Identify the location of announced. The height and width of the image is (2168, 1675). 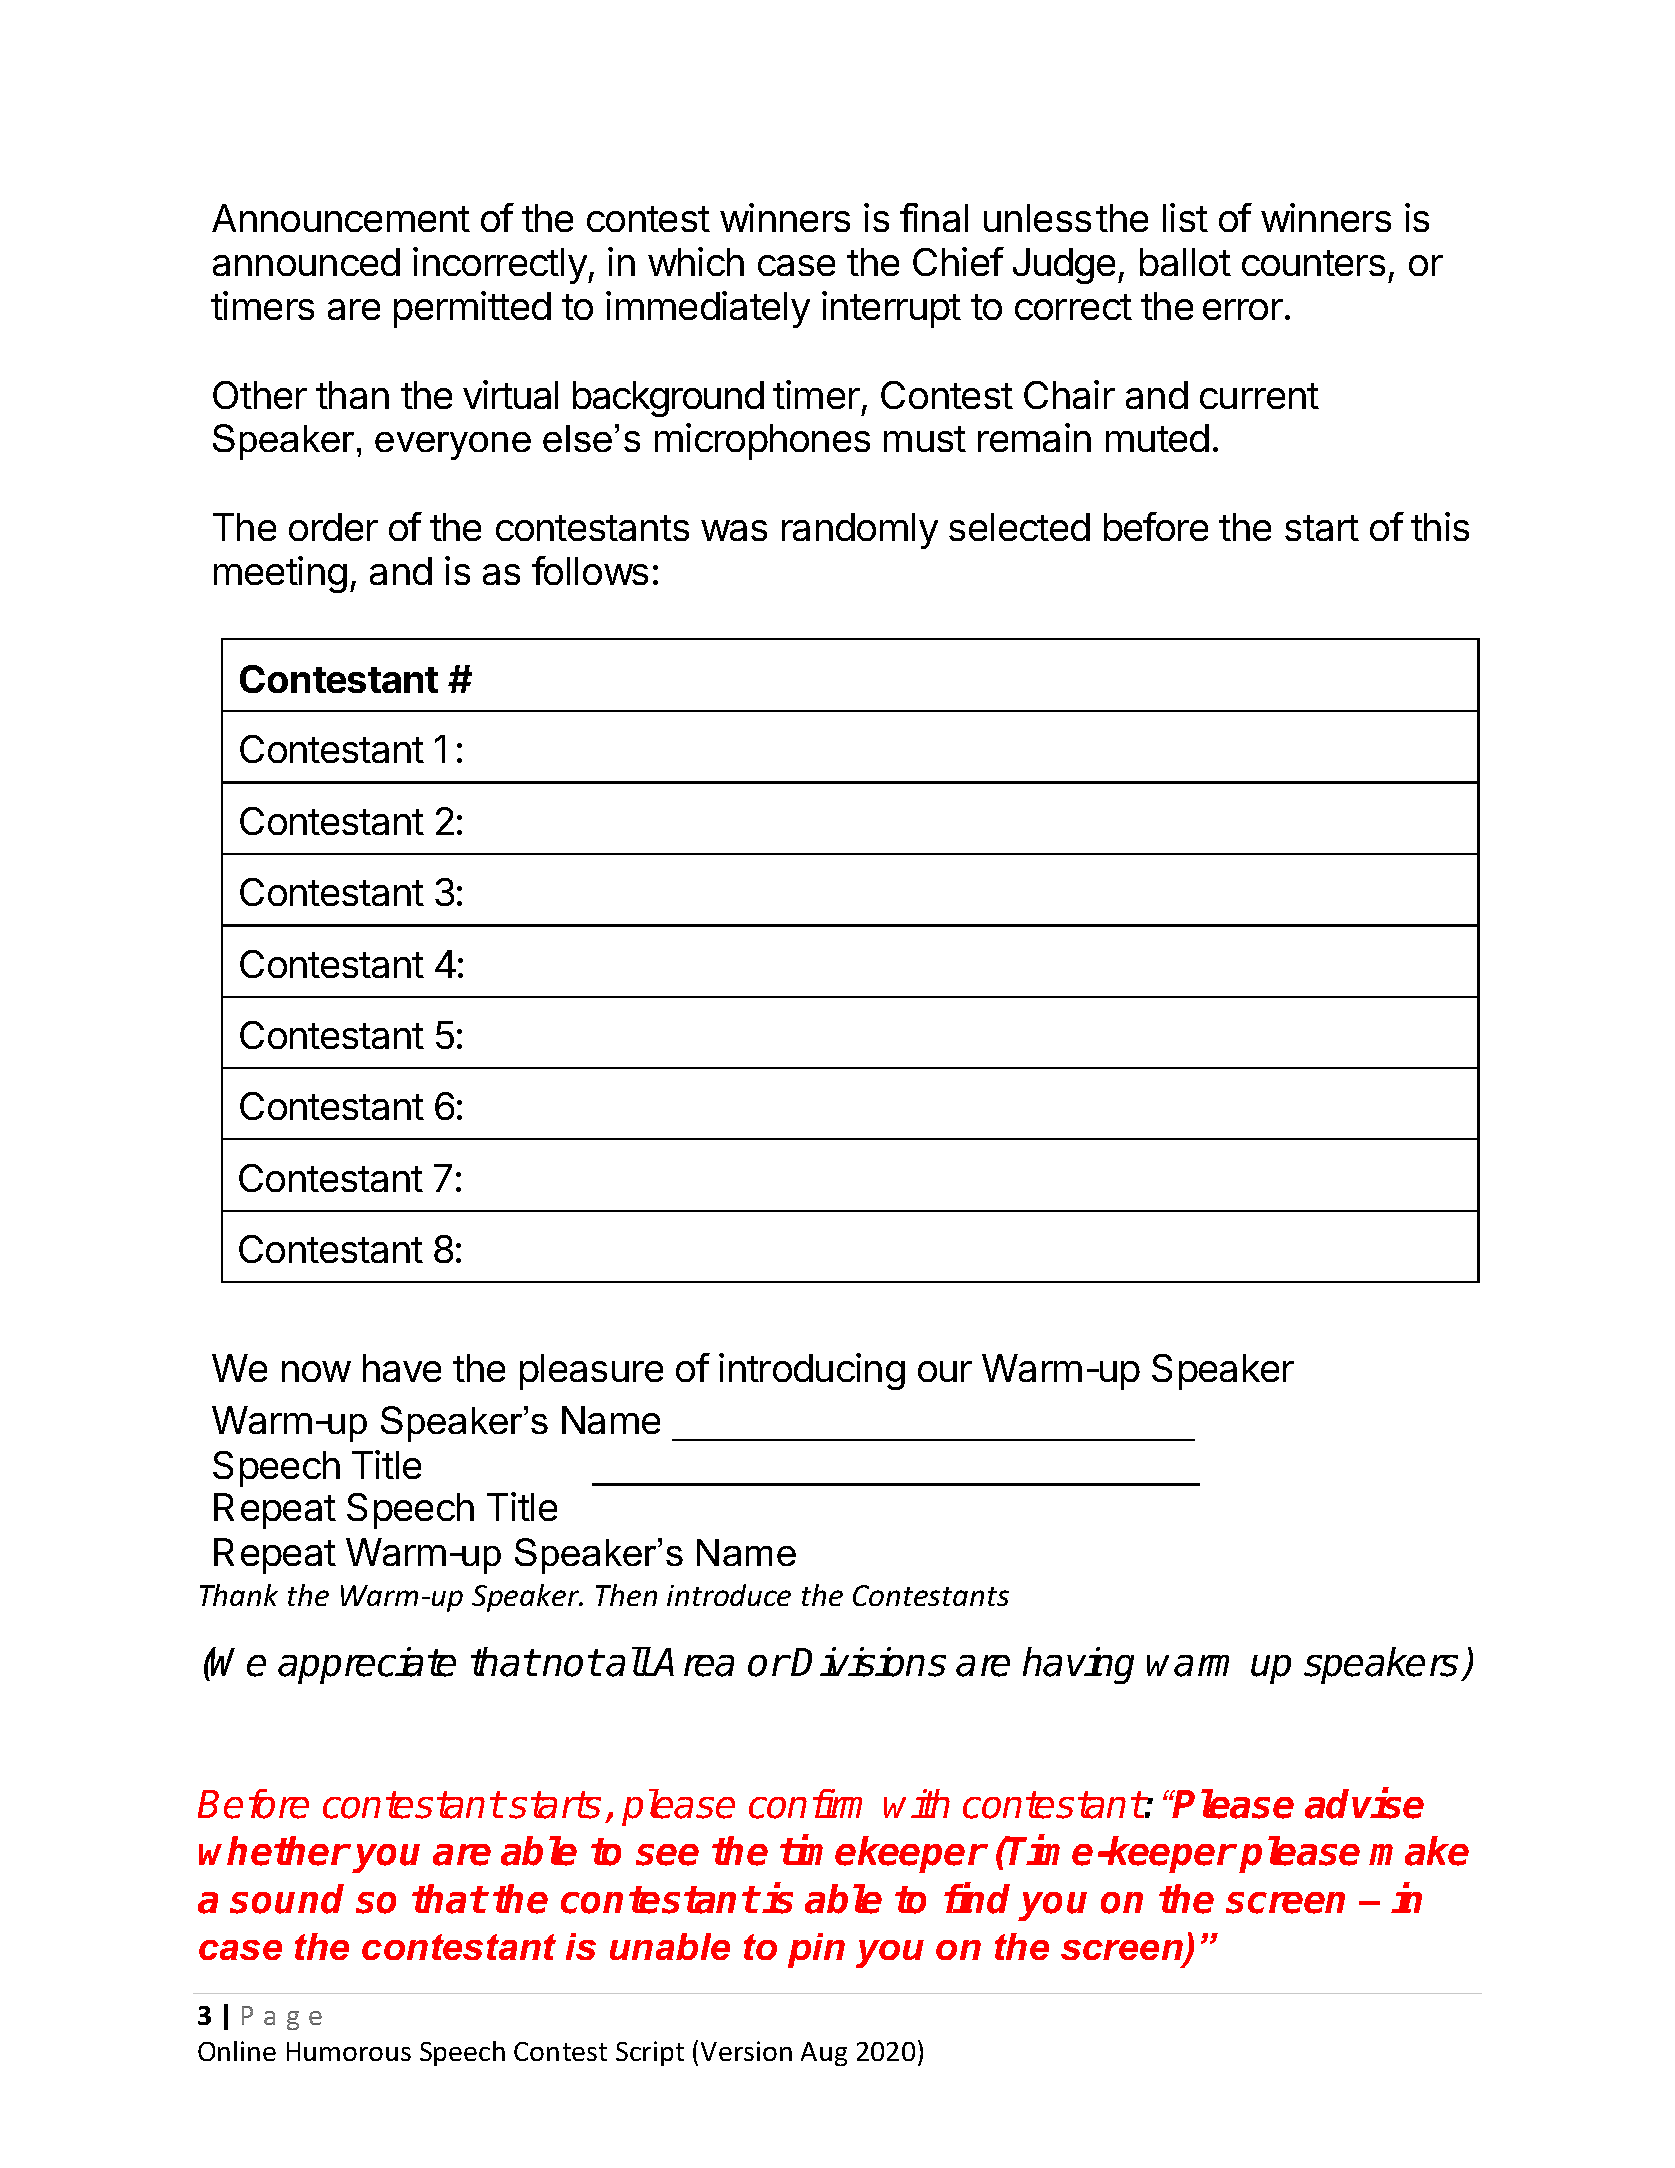
(306, 262).
